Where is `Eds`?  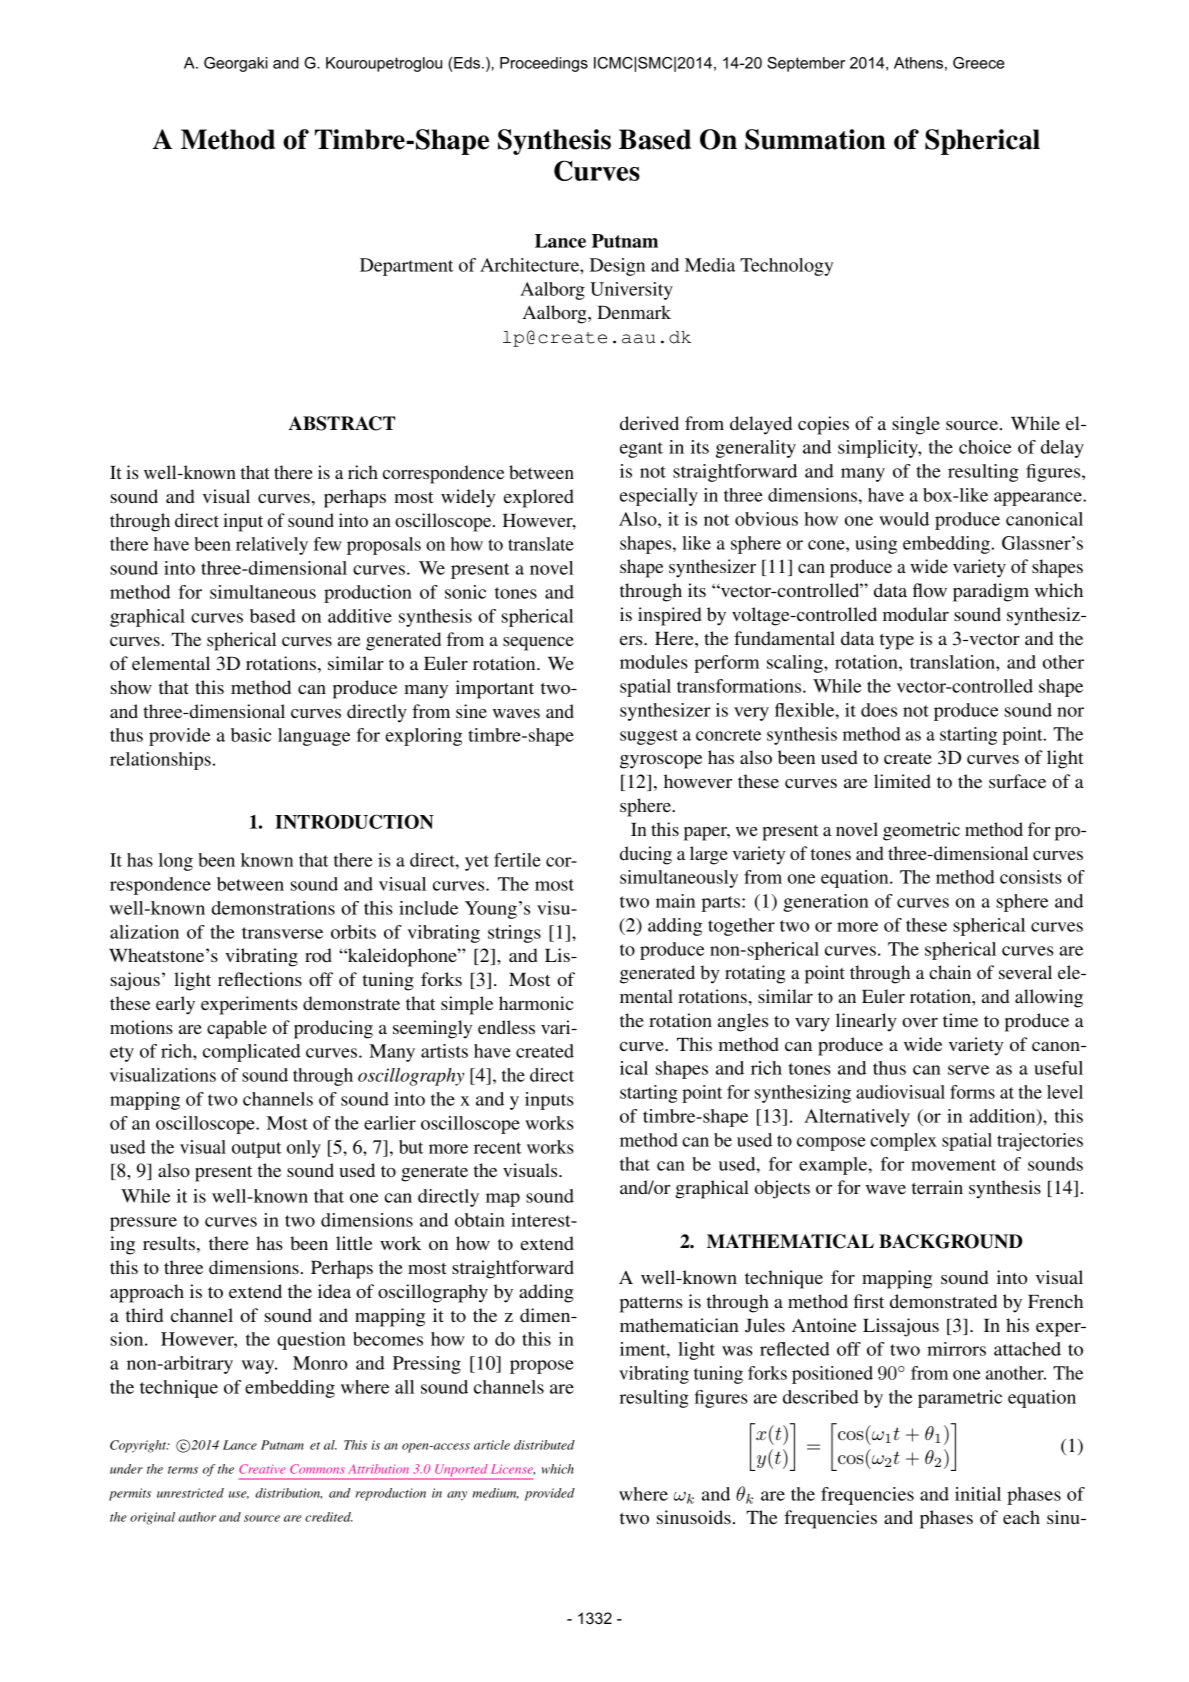 Eds is located at coordinates (468, 63).
